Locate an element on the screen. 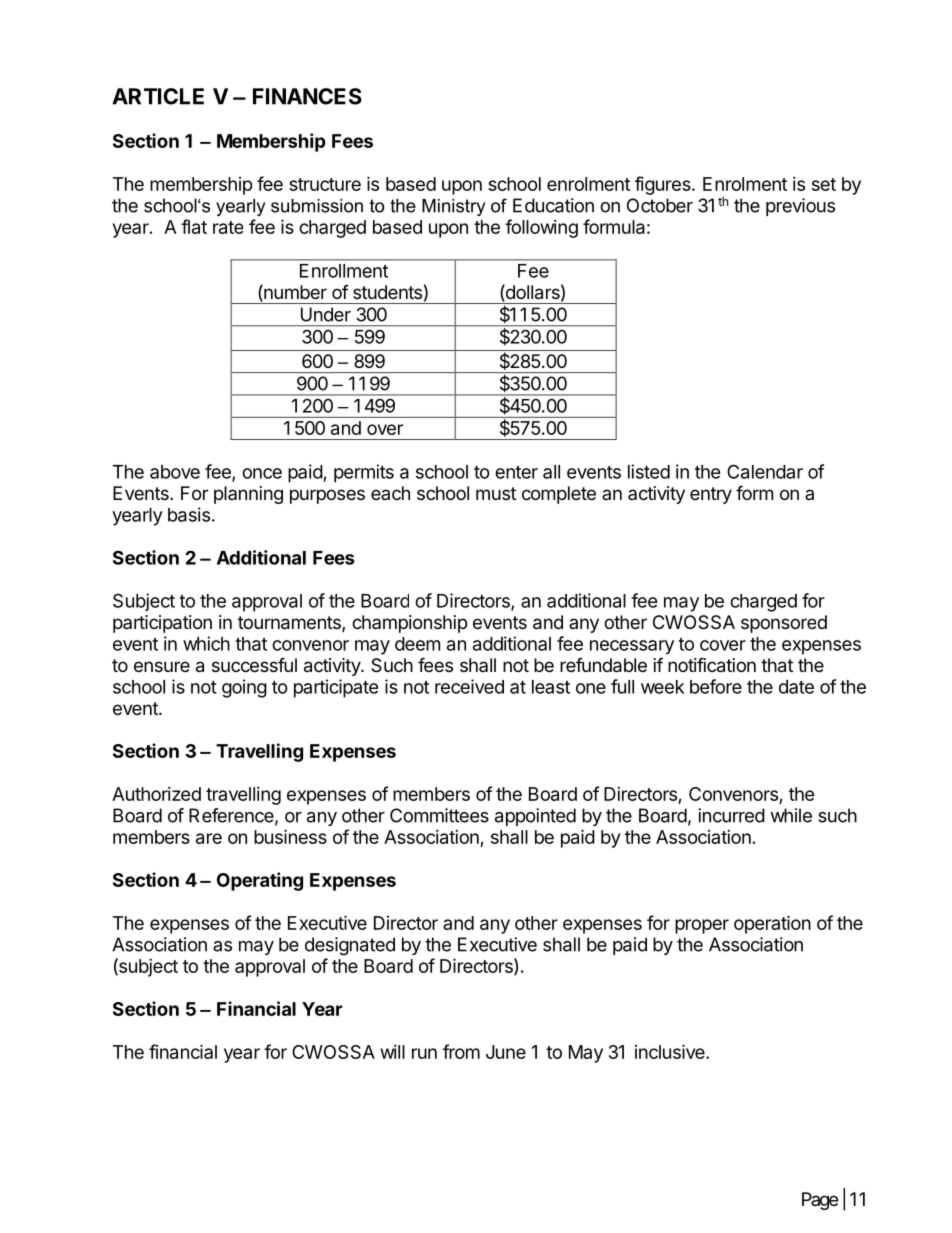 The width and height of the screenshot is (952, 1233). appointed is located at coordinates (535, 817).
